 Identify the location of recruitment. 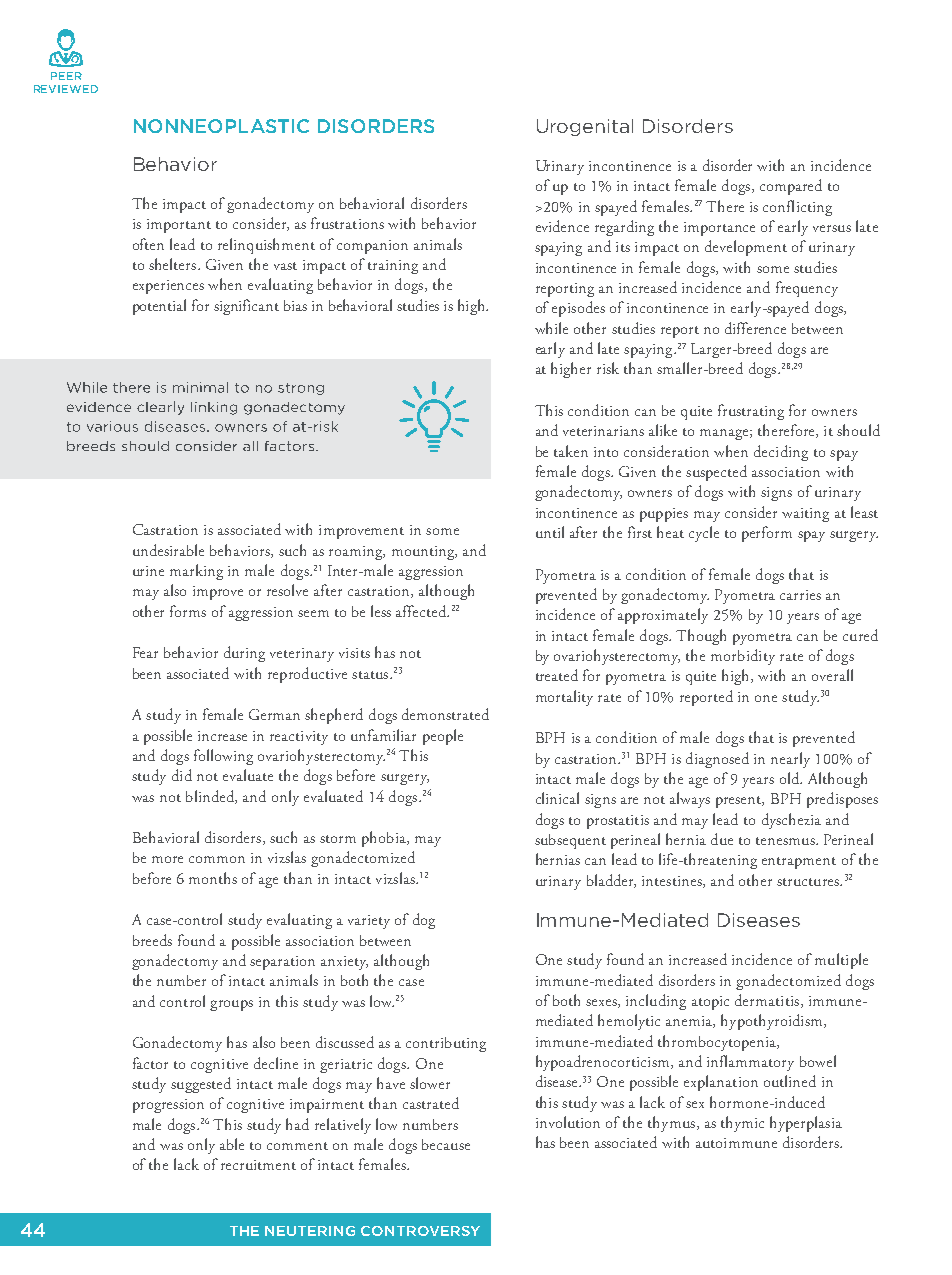
(258, 1165).
